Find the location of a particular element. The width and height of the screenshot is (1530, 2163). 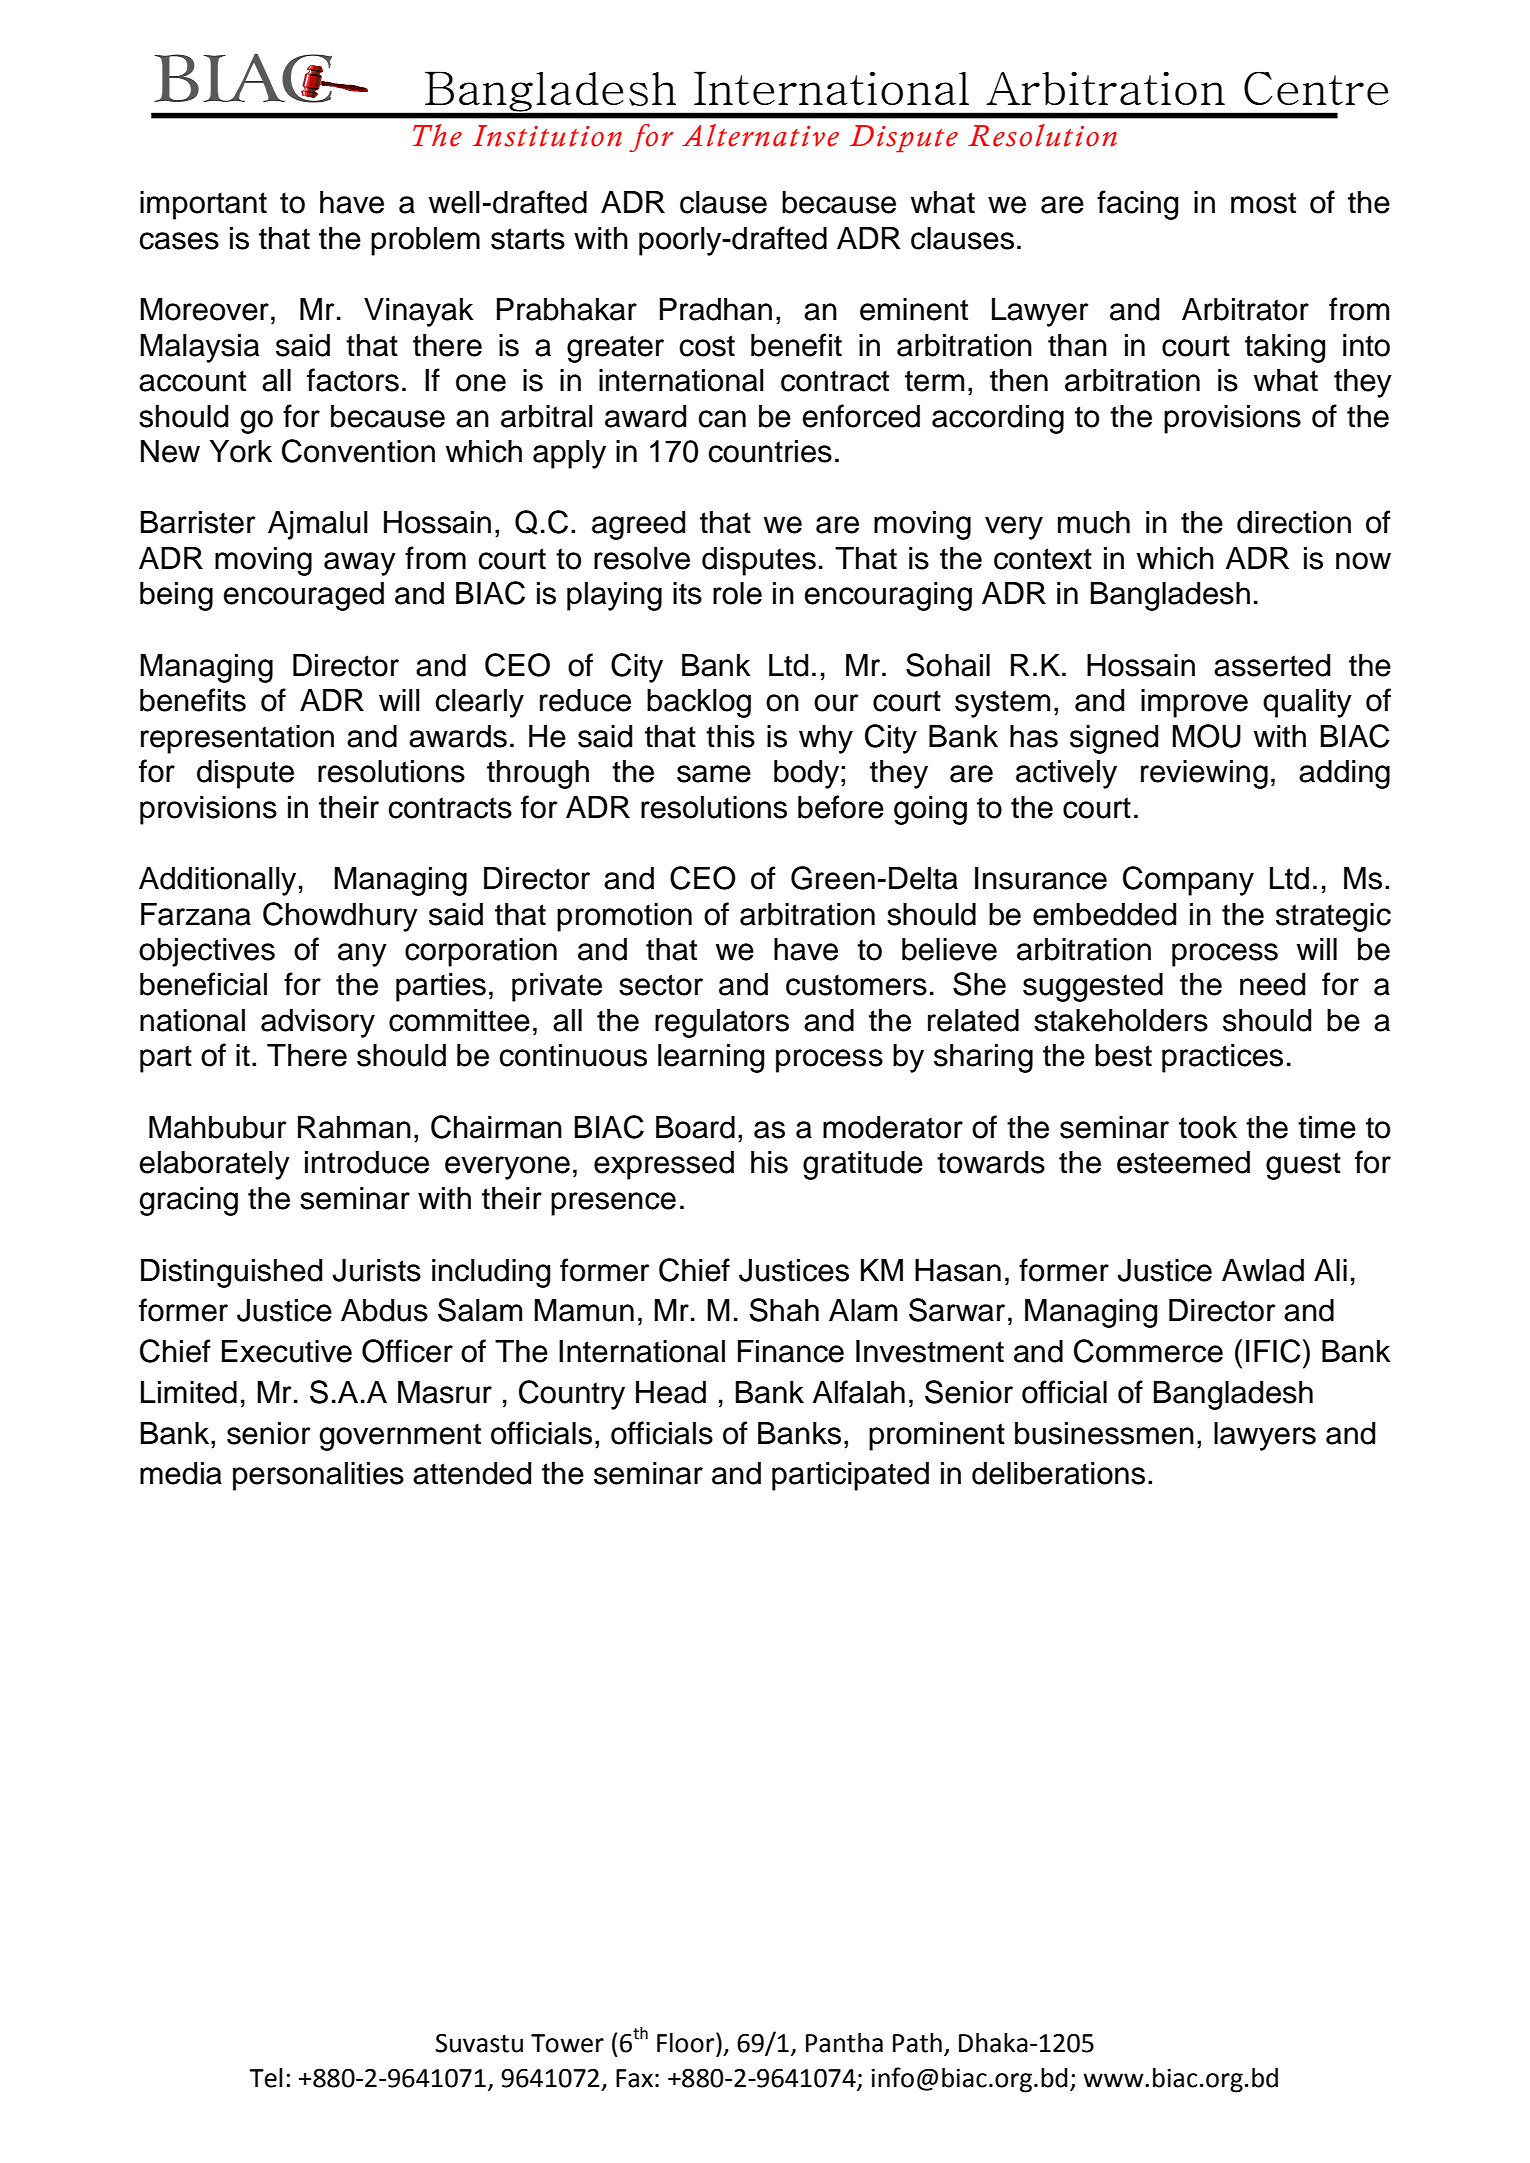

Finance is located at coordinates (791, 1351).
